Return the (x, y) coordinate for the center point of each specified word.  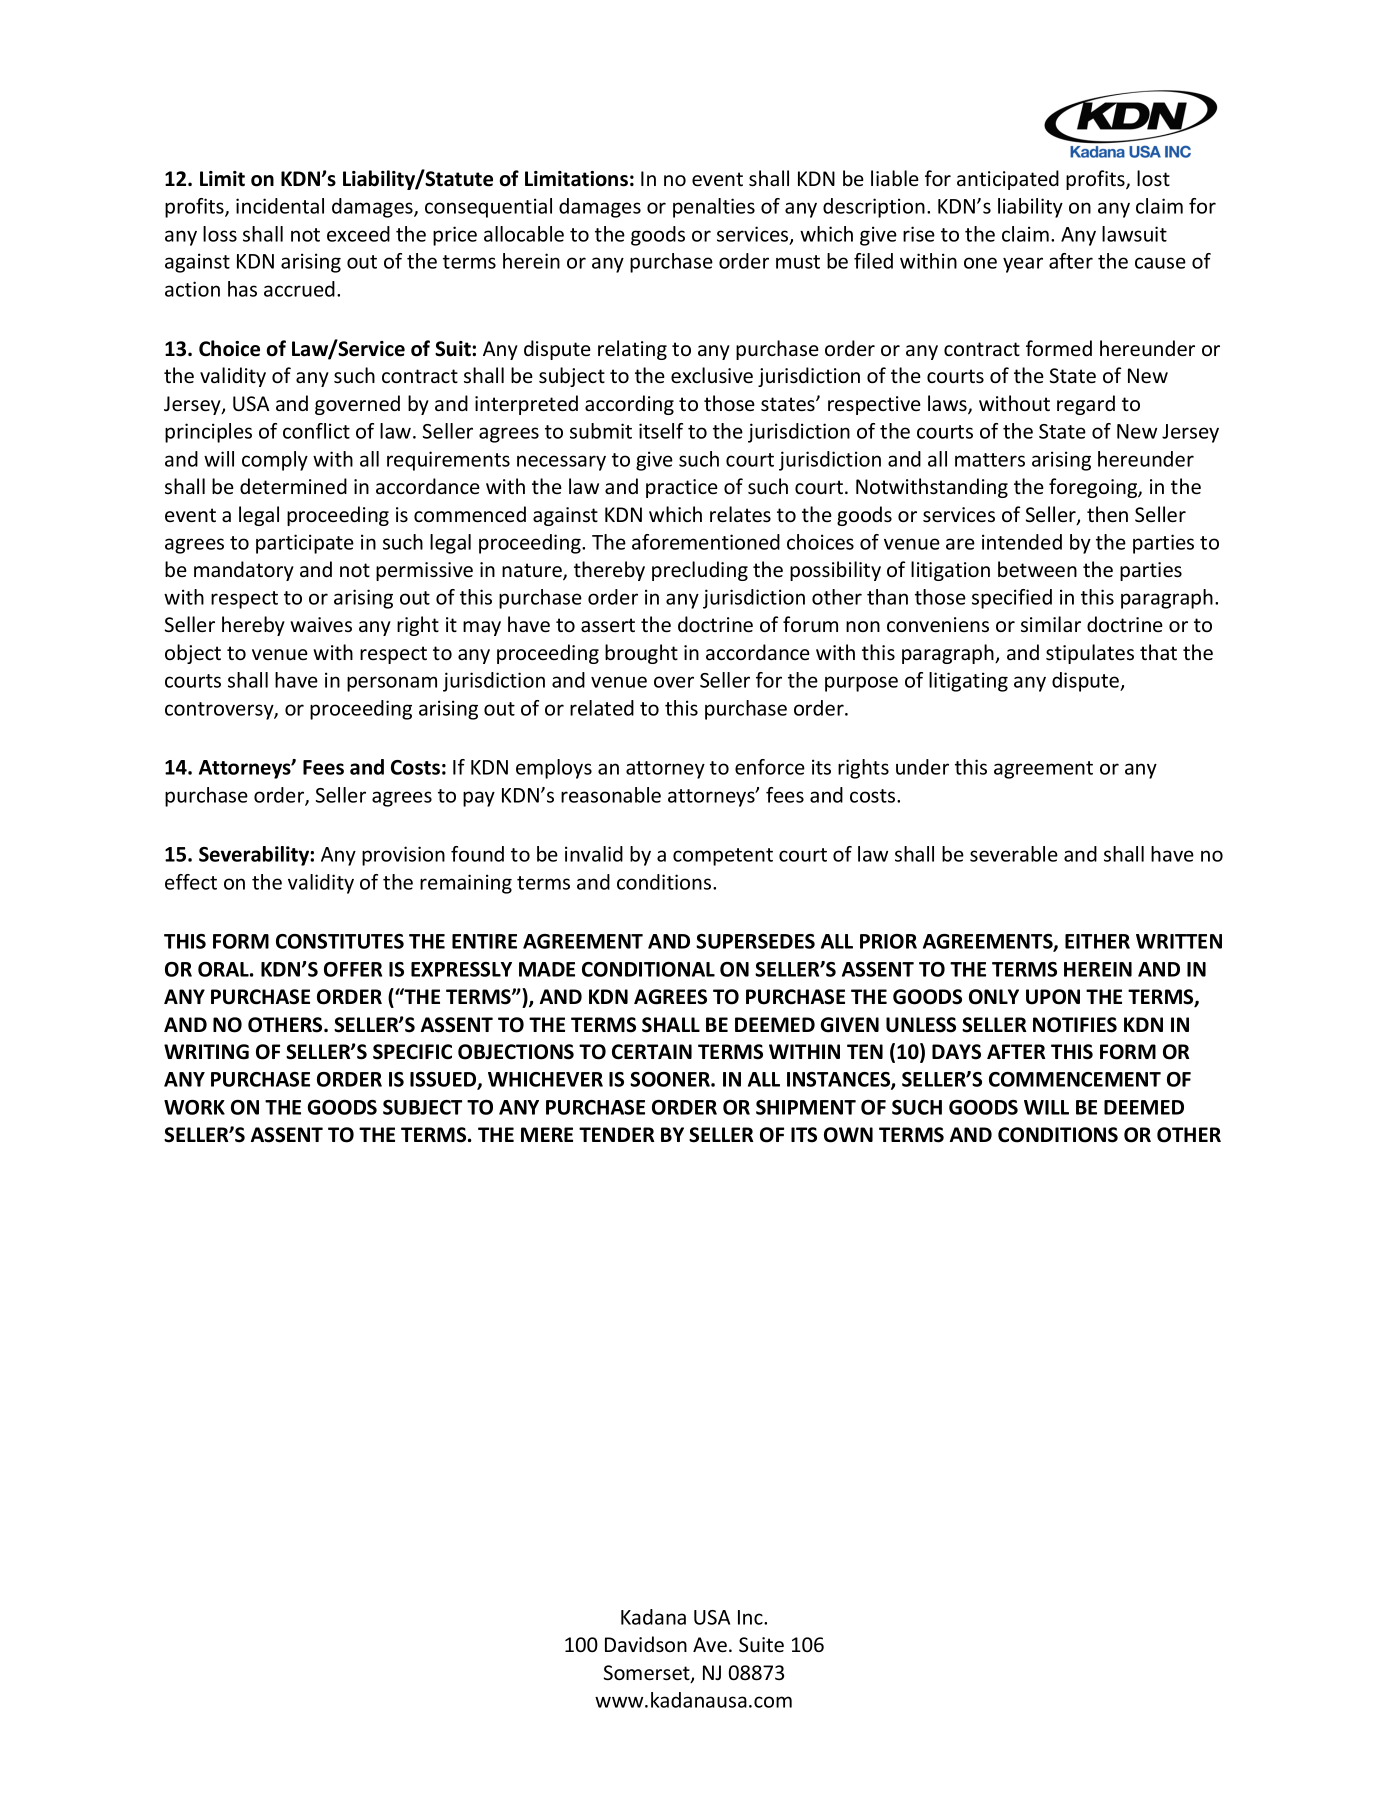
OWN (848, 1135)
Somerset (648, 1674)
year (1023, 265)
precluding (700, 571)
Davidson (646, 1644)
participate (305, 544)
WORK (194, 1107)
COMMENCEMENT (1075, 1079)
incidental (280, 206)
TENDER (617, 1134)
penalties (714, 208)
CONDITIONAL (648, 969)
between (1037, 569)
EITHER (1097, 941)
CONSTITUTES (340, 941)
